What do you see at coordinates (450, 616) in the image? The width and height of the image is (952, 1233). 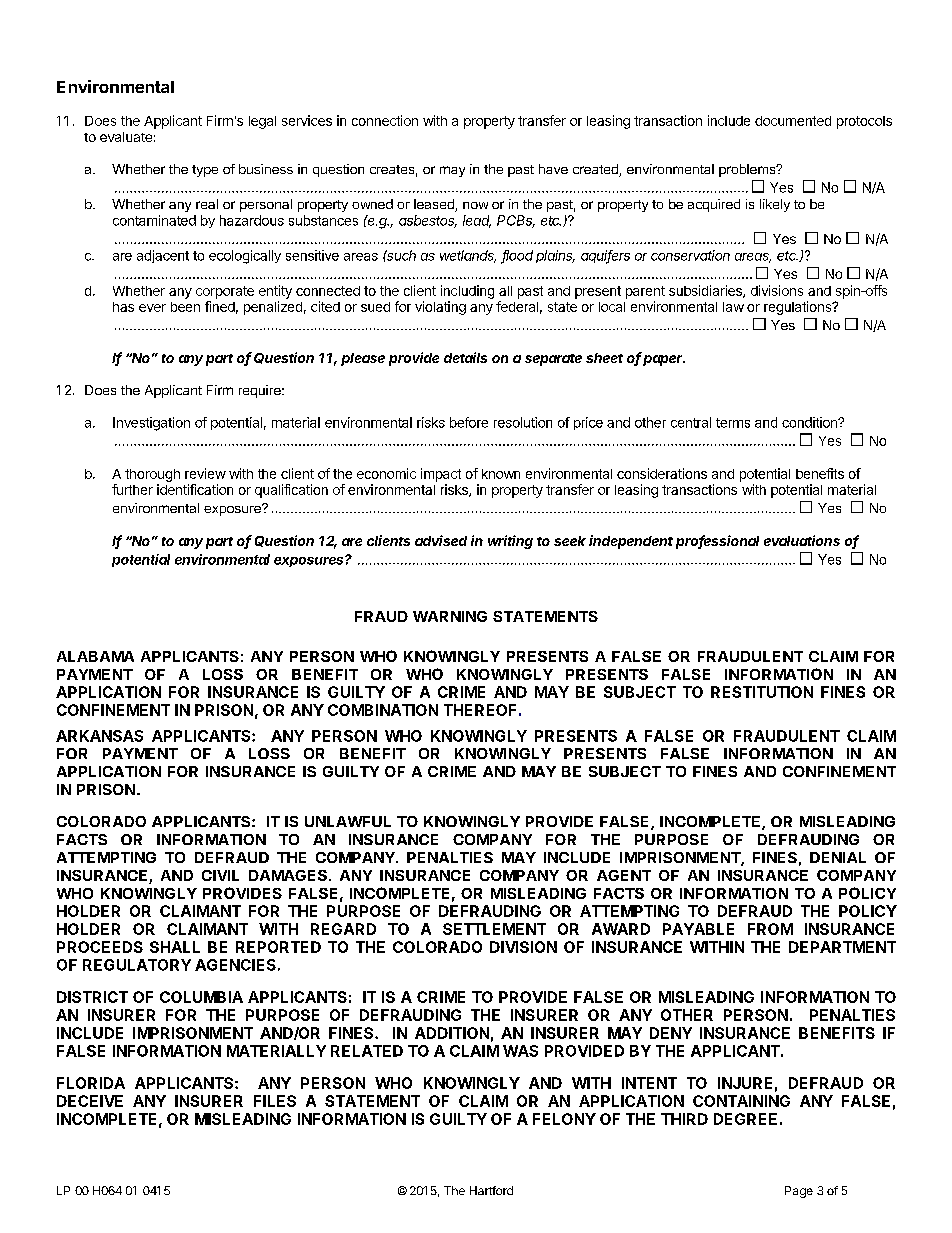 I see `WARNING` at bounding box center [450, 616].
